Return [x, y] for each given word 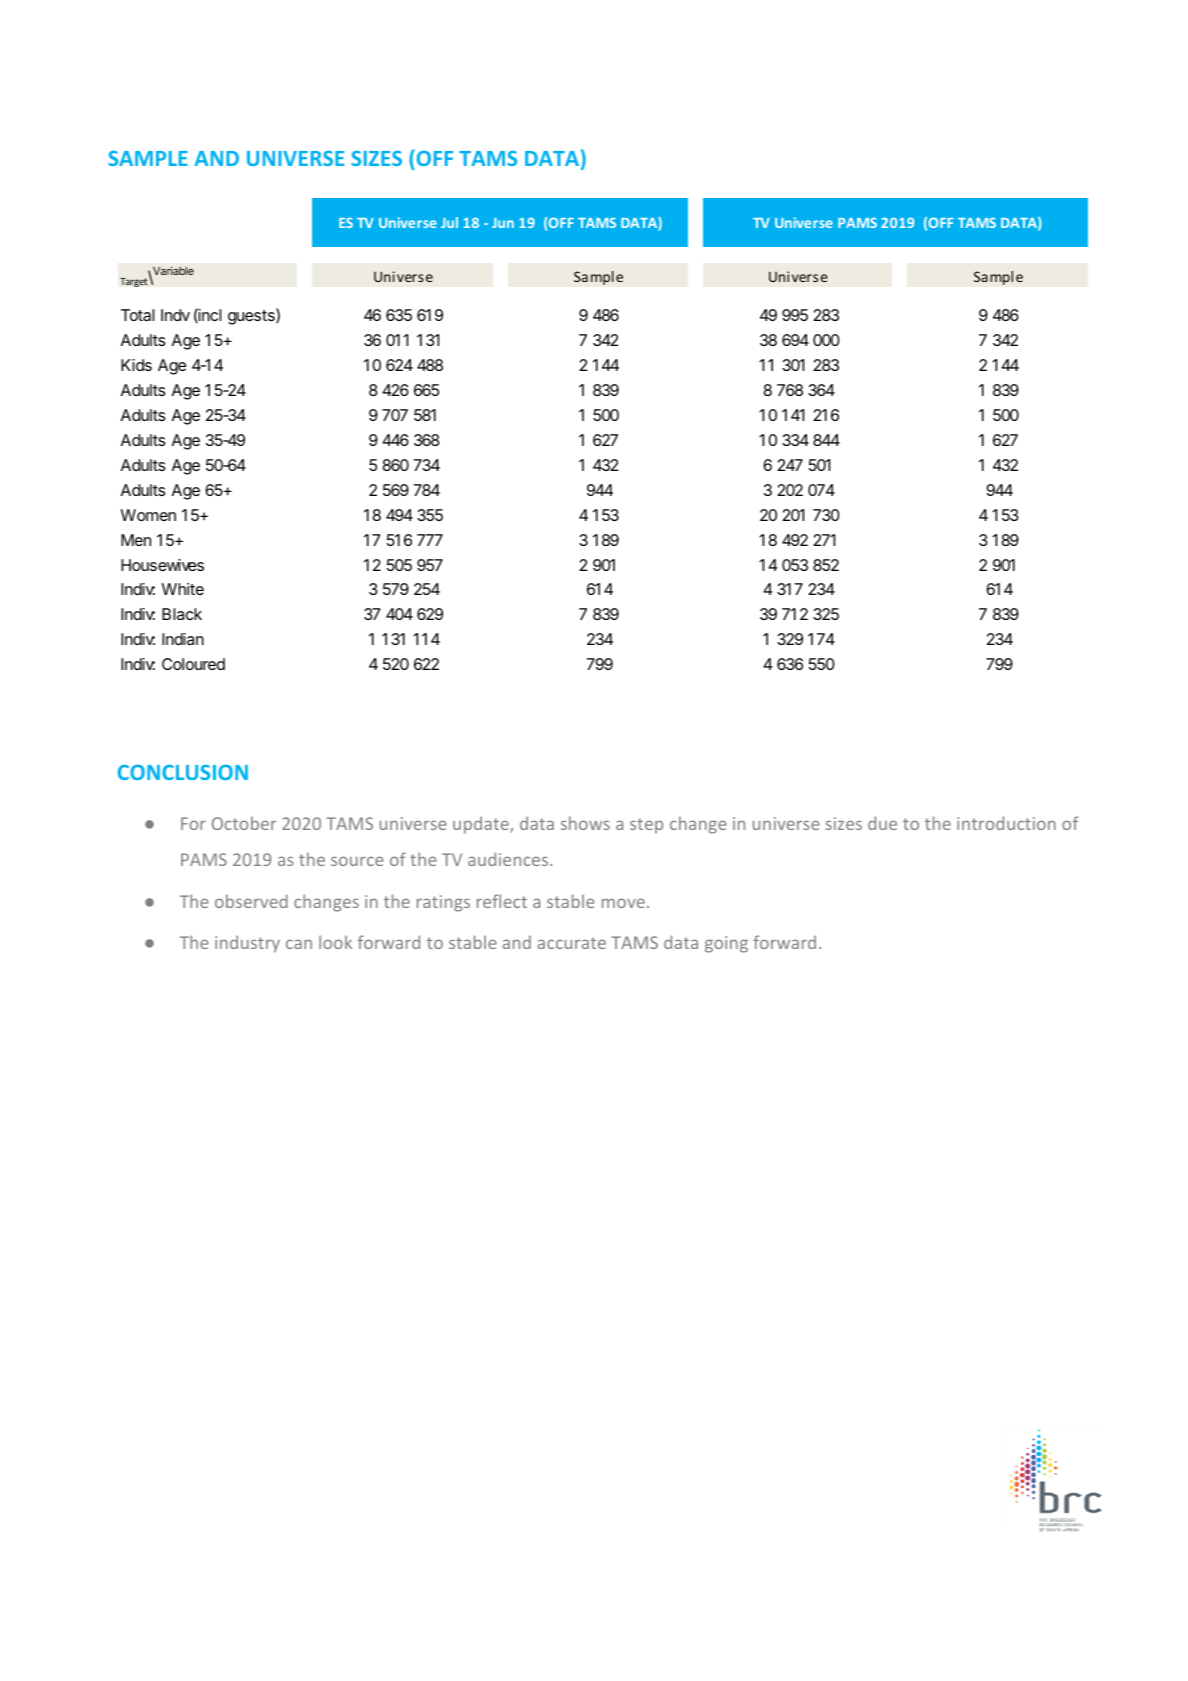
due [882, 823]
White [183, 589]
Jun [503, 223]
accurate [572, 943]
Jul [449, 222]
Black [182, 614]
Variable [172, 272]
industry [247, 944]
